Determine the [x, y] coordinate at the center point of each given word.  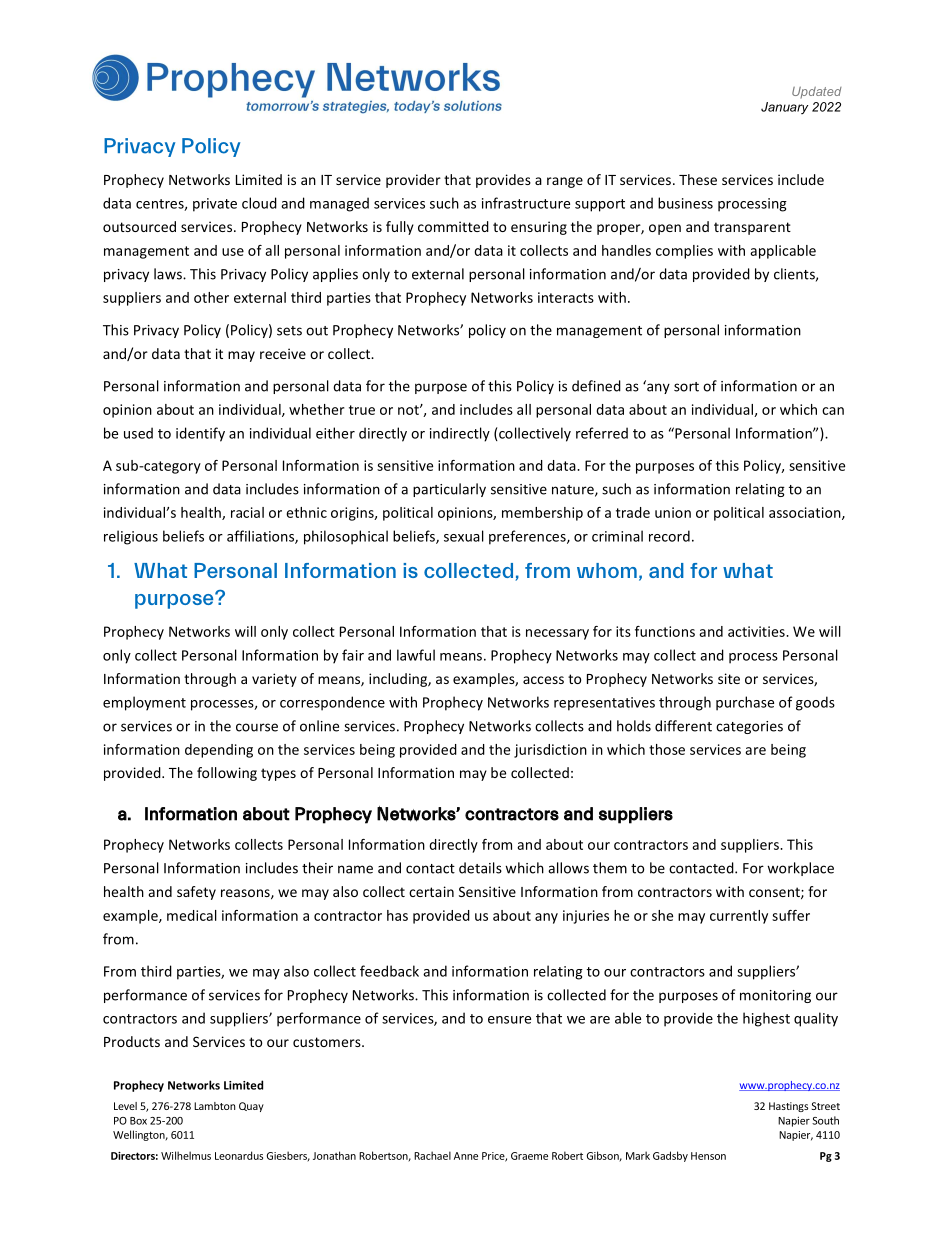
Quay [251, 1107]
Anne [466, 1156]
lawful [416, 655]
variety [274, 680]
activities [757, 631]
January [784, 108]
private [215, 205]
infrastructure [526, 203]
